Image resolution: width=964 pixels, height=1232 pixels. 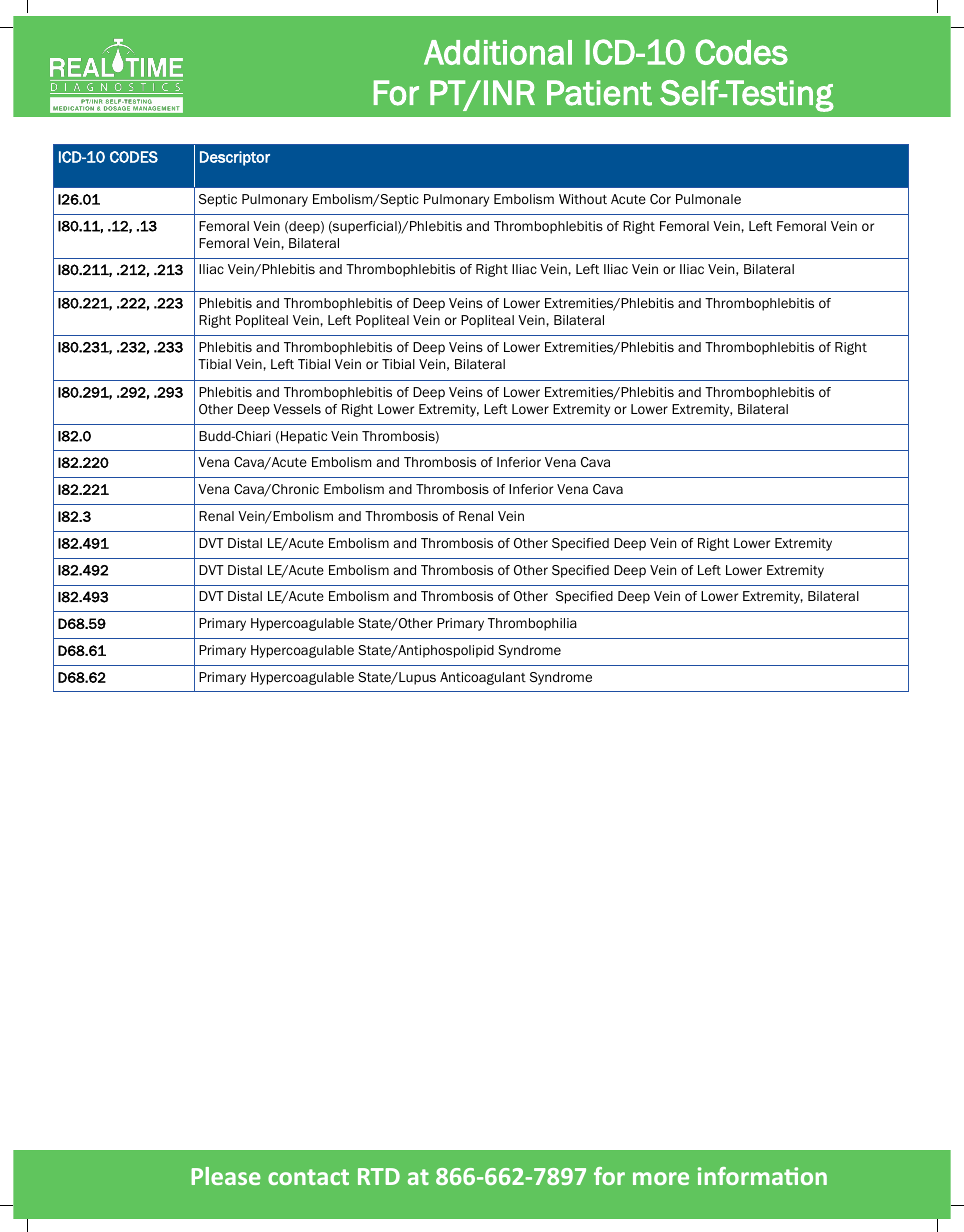 I want to click on Cor, so click(x=660, y=199).
